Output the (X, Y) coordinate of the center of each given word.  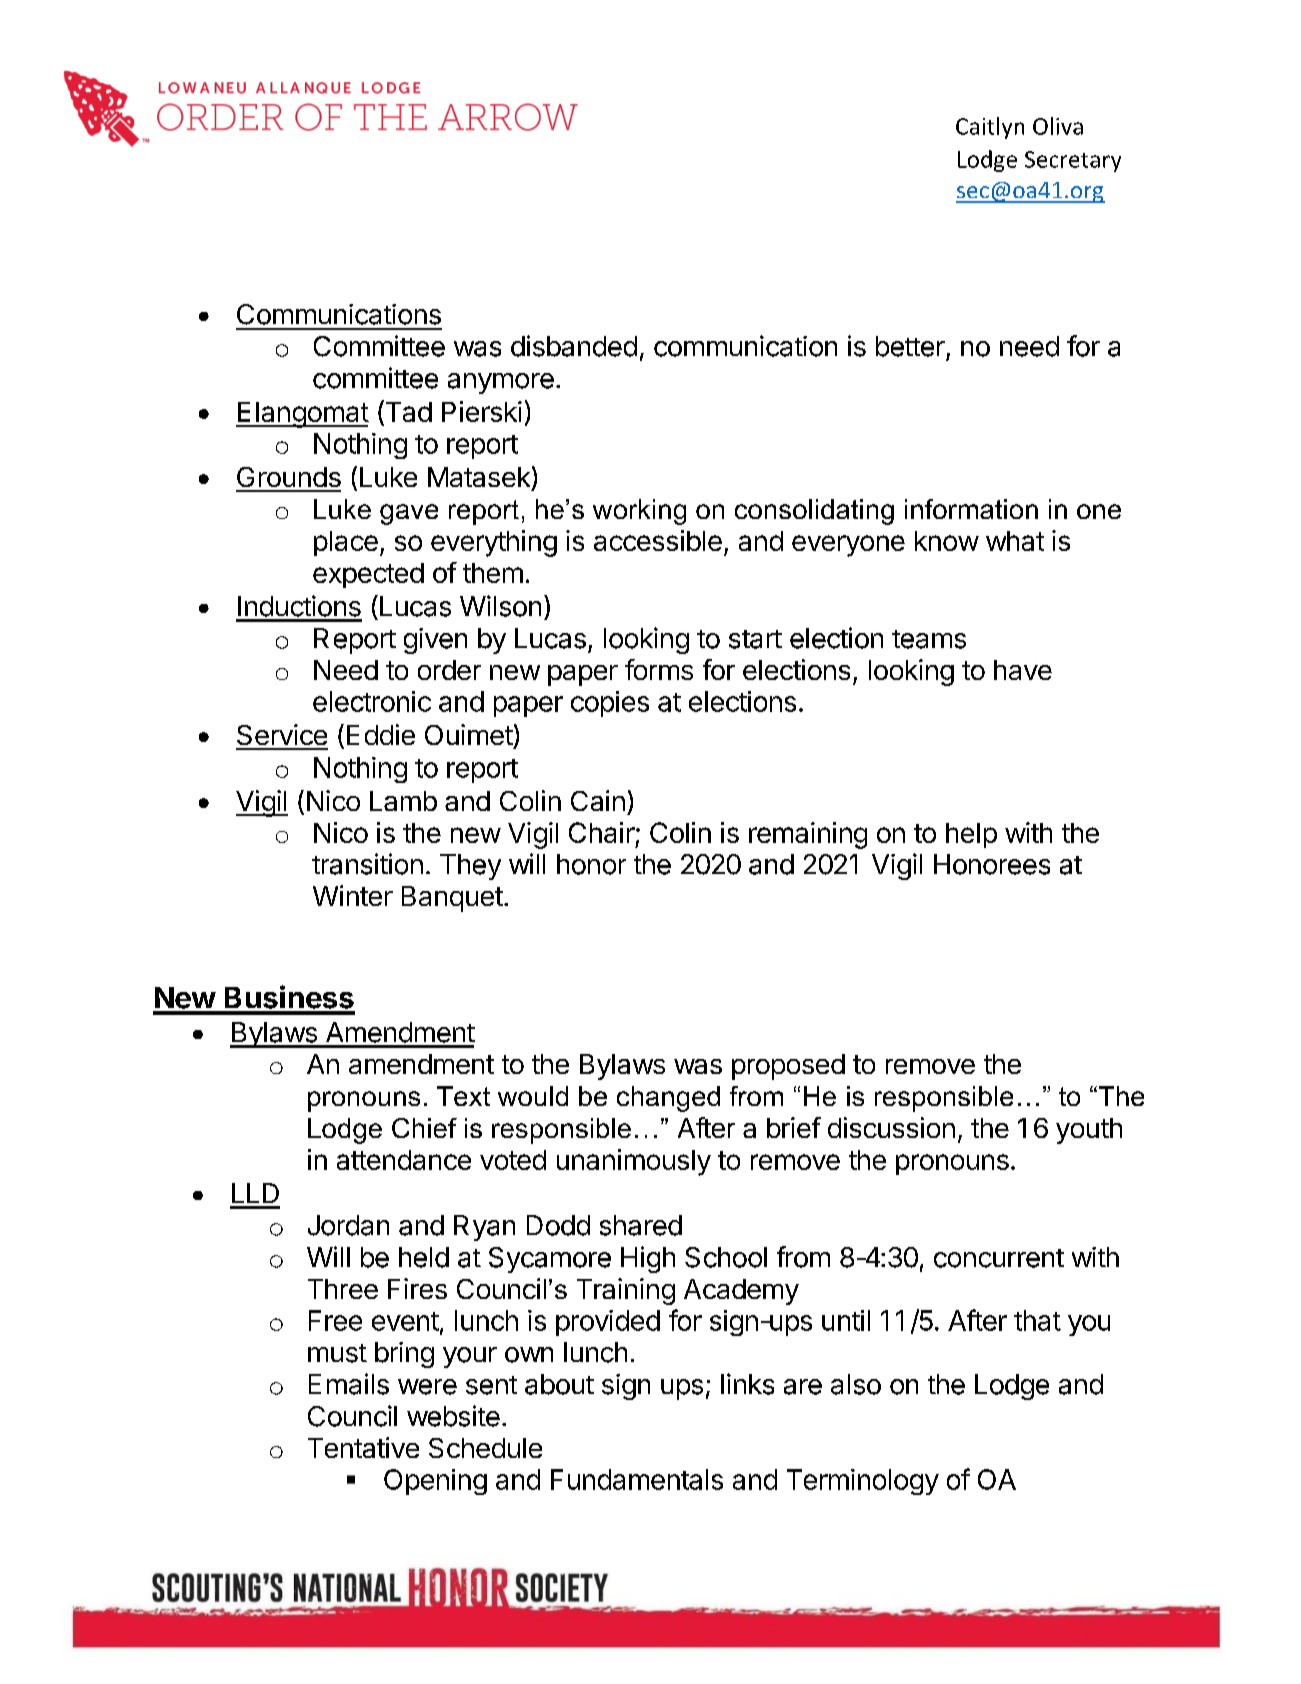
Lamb (403, 801)
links (747, 1384)
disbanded (574, 346)
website (453, 1416)
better (910, 346)
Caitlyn (990, 128)
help (971, 835)
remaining (808, 835)
